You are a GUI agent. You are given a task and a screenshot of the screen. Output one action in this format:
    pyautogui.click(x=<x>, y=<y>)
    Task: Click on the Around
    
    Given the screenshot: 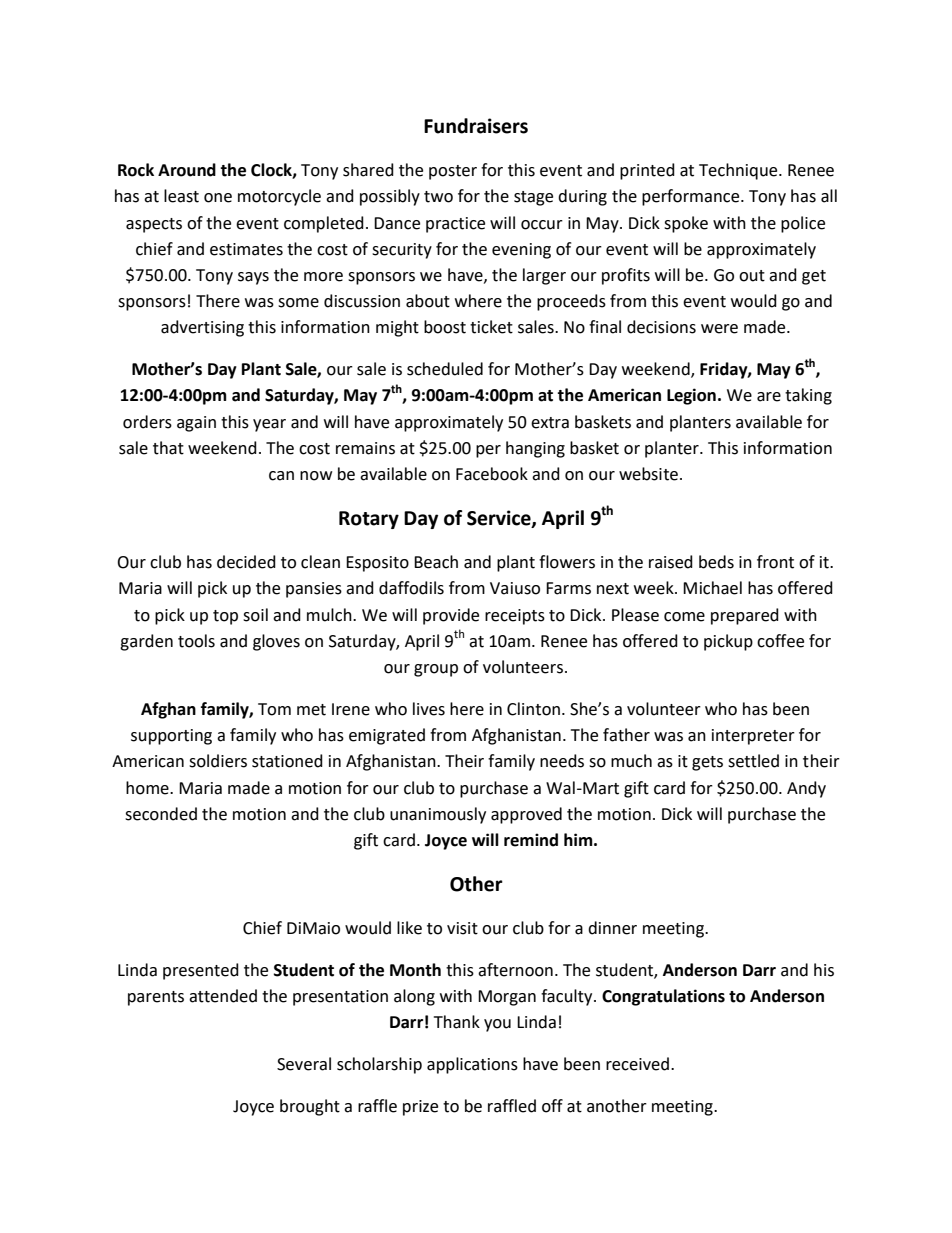 What is the action you would take?
    pyautogui.click(x=187, y=170)
